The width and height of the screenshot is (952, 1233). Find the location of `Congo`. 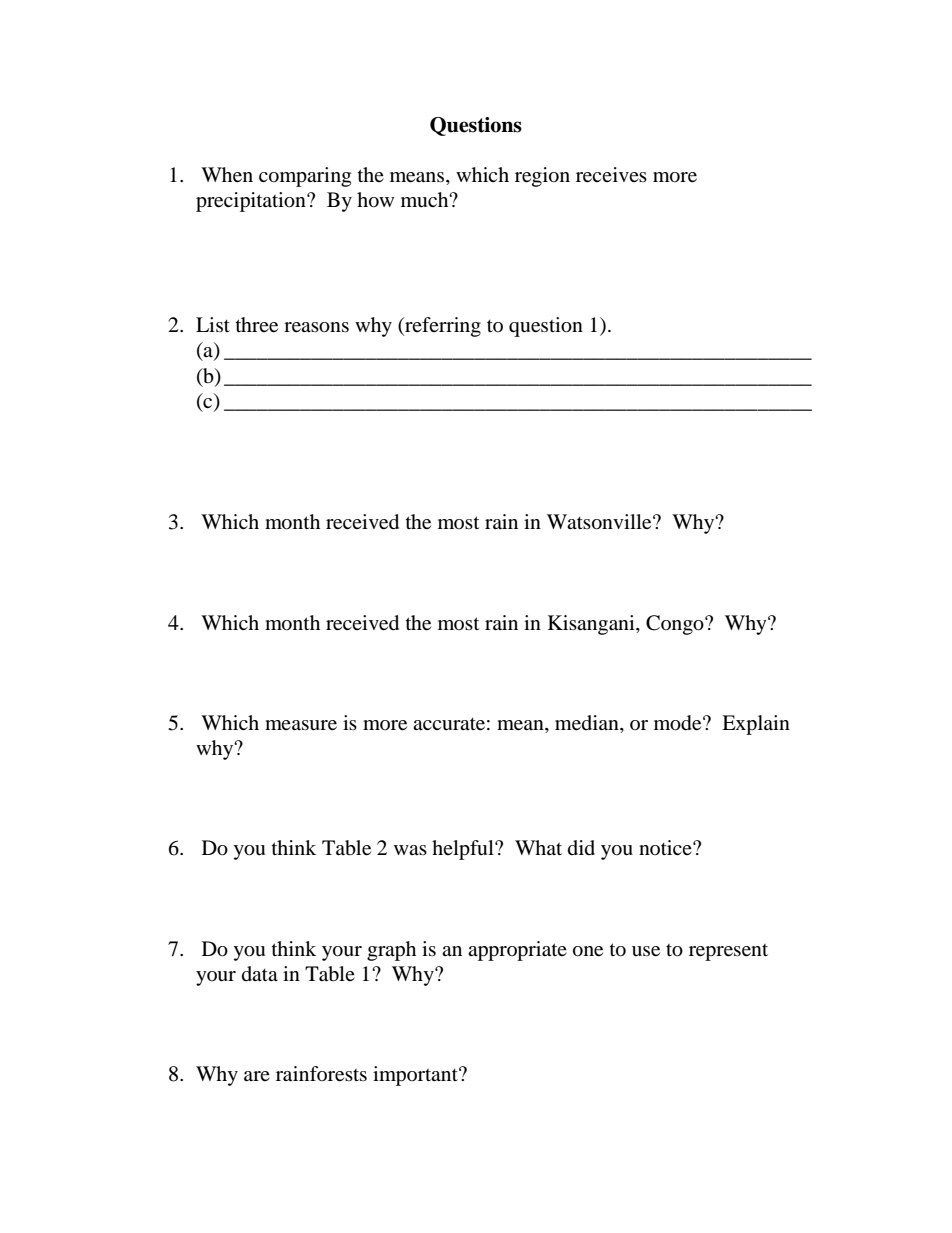

Congo is located at coordinates (676, 625).
